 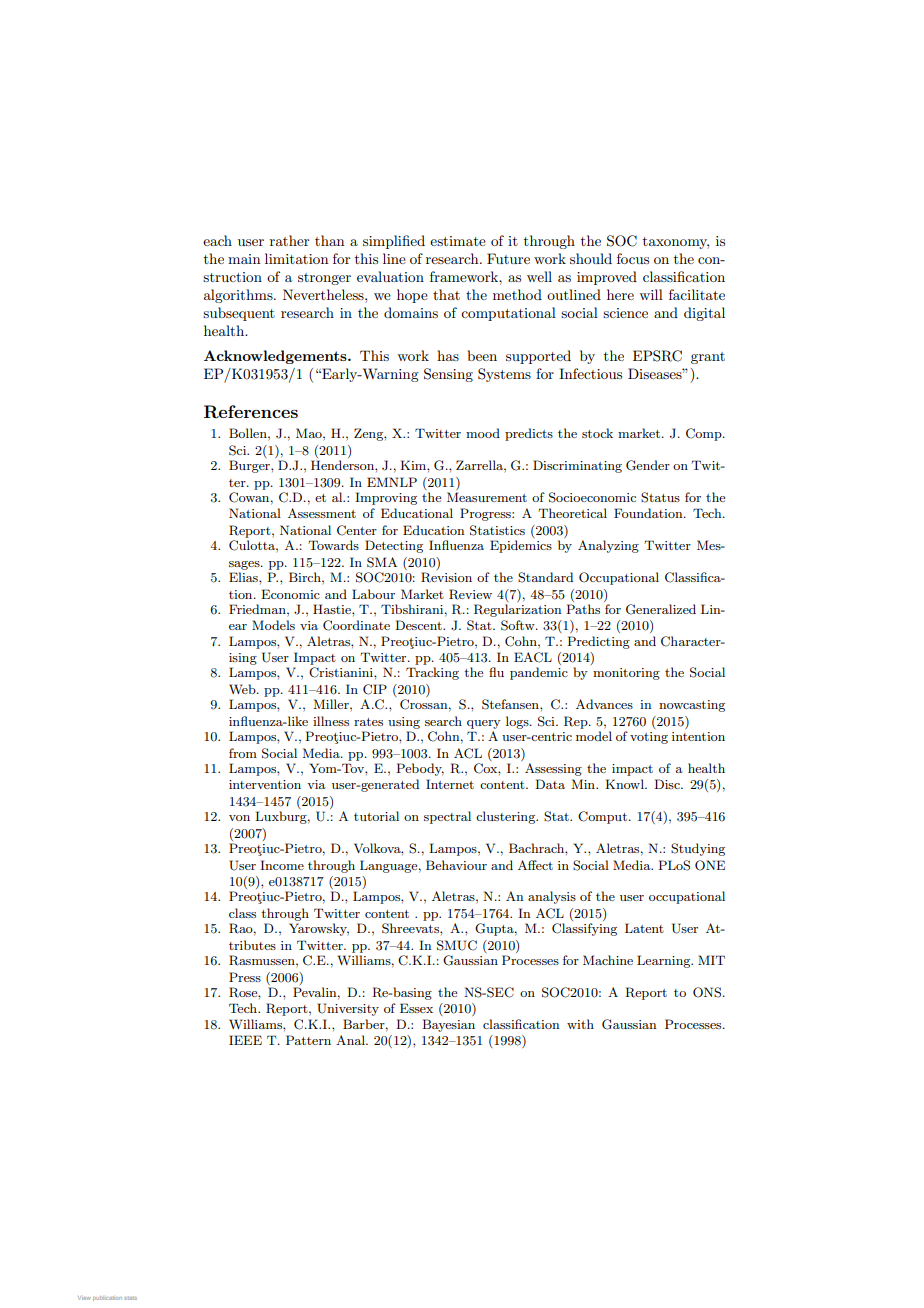 What do you see at coordinates (245, 1040) in the screenshot?
I see `IEEE` at bounding box center [245, 1040].
